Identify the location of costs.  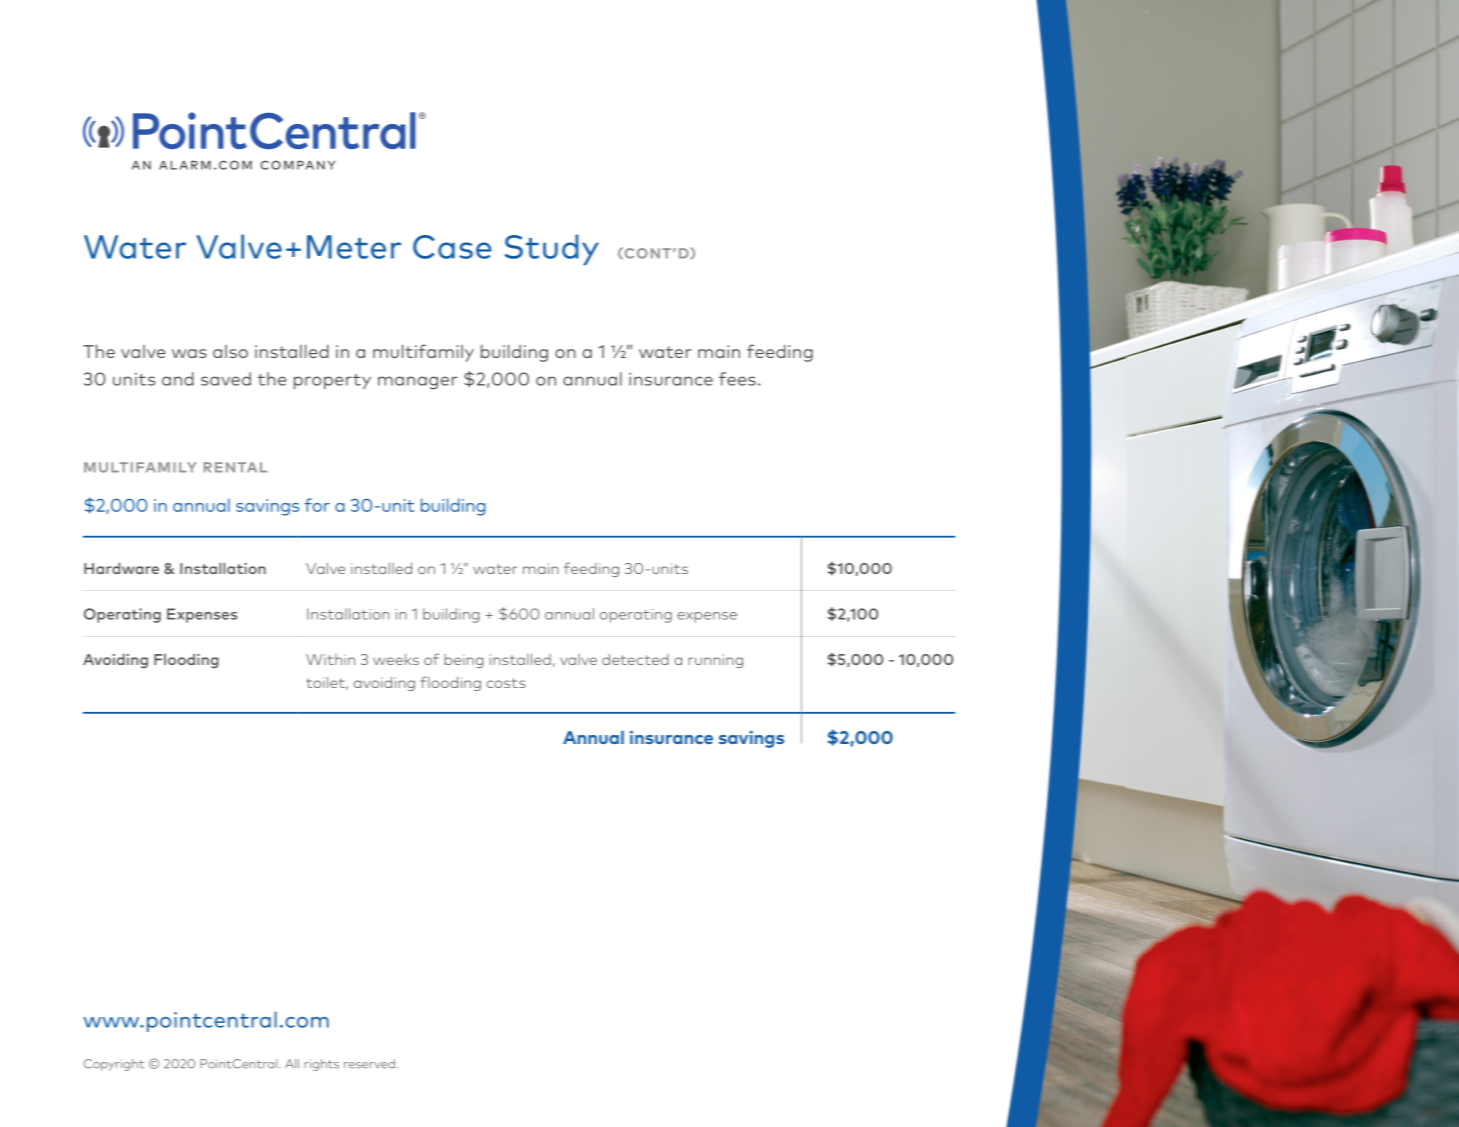
(506, 683).
